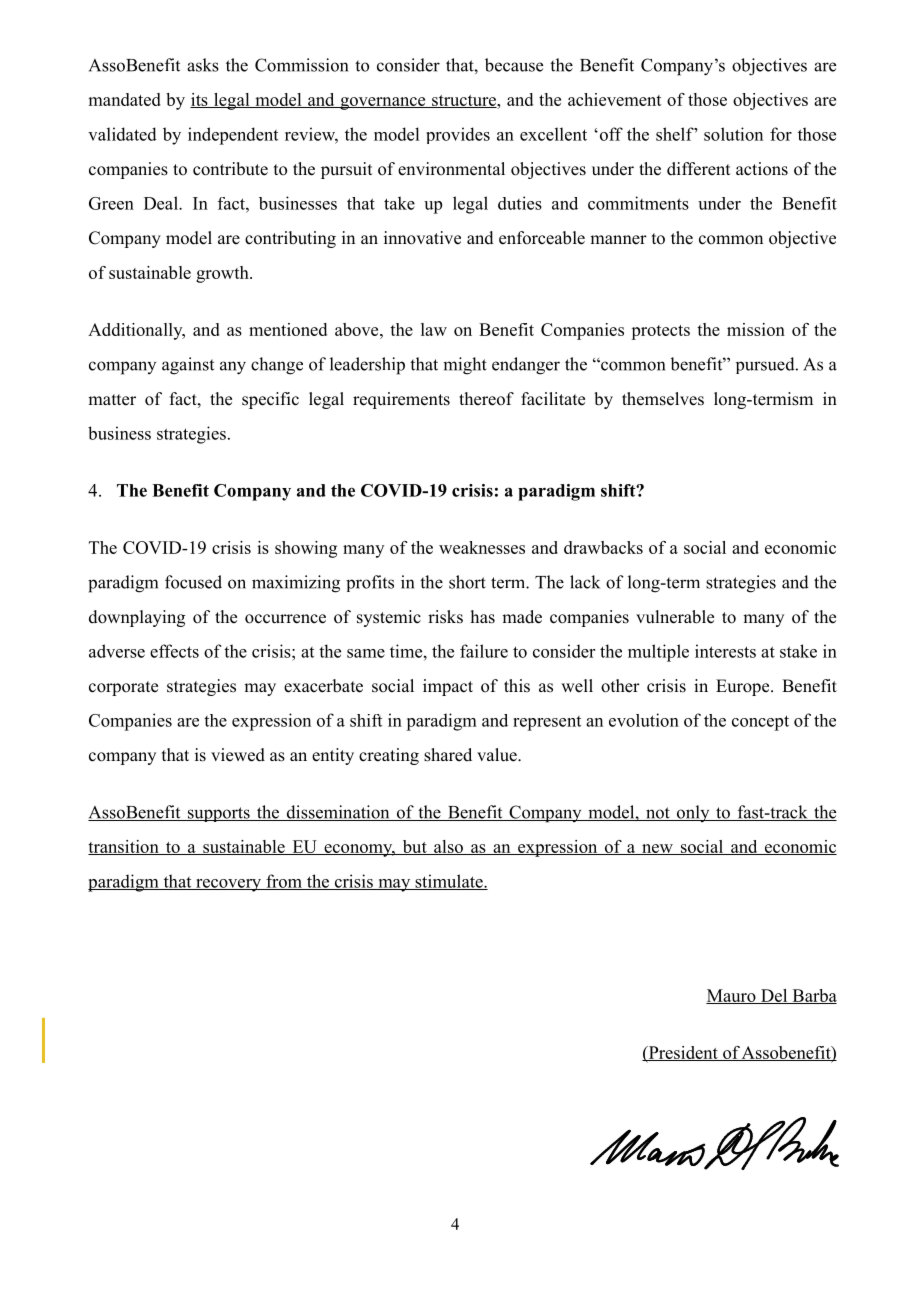 The image size is (924, 1308). What do you see at coordinates (458, 135) in the image?
I see `provides` at bounding box center [458, 135].
